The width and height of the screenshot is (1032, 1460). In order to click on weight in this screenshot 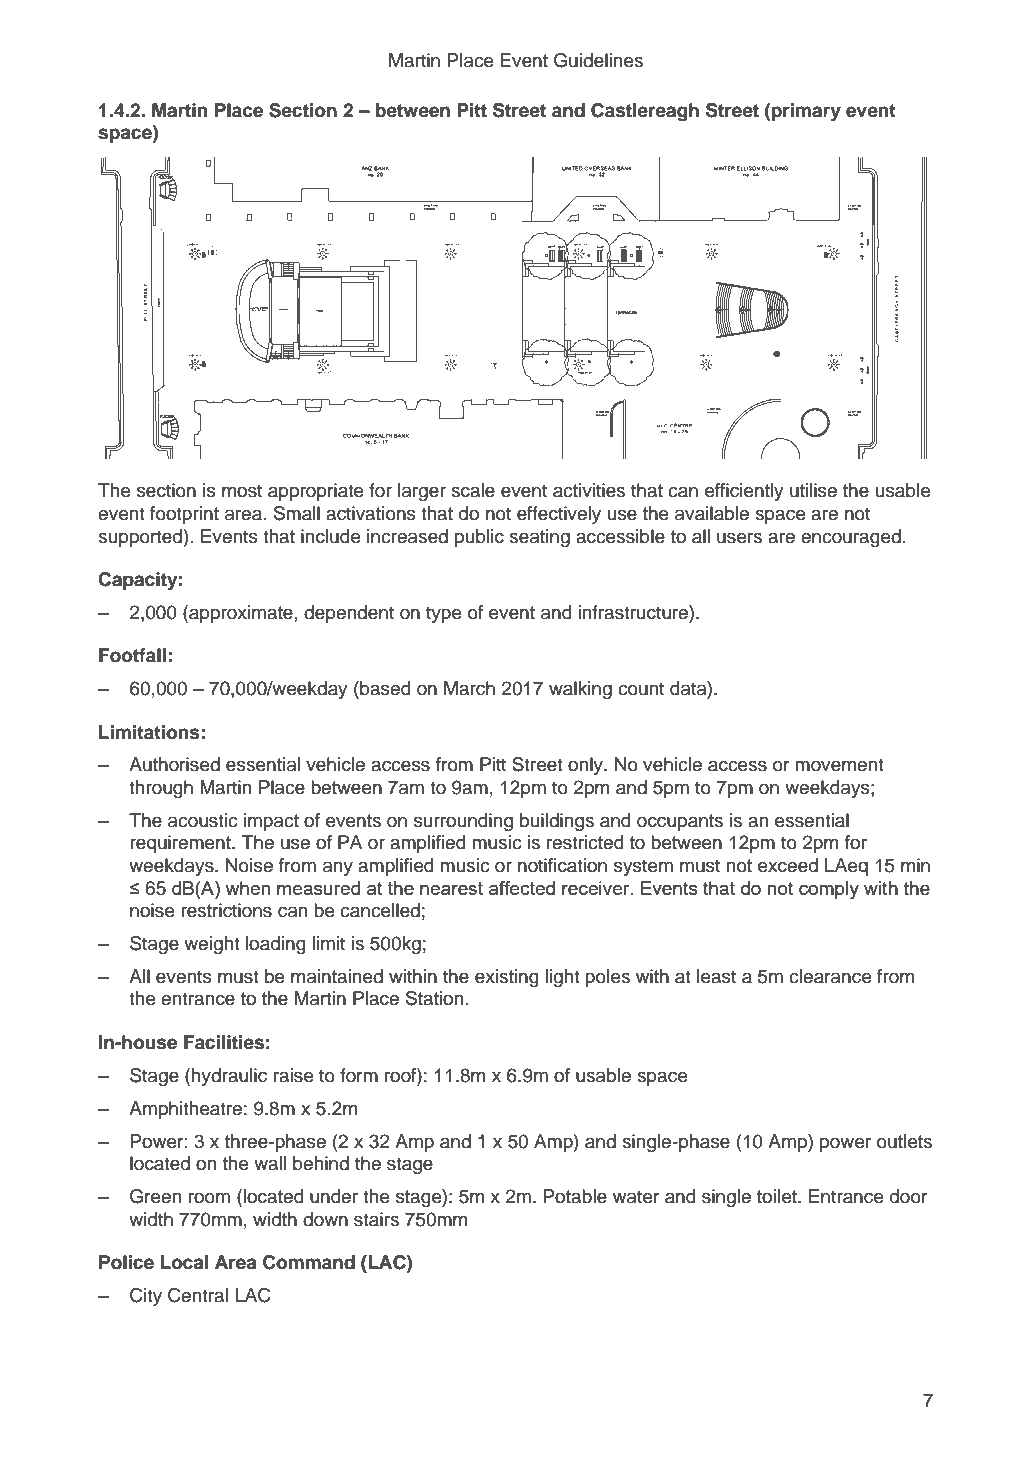, I will do `click(212, 945)`.
